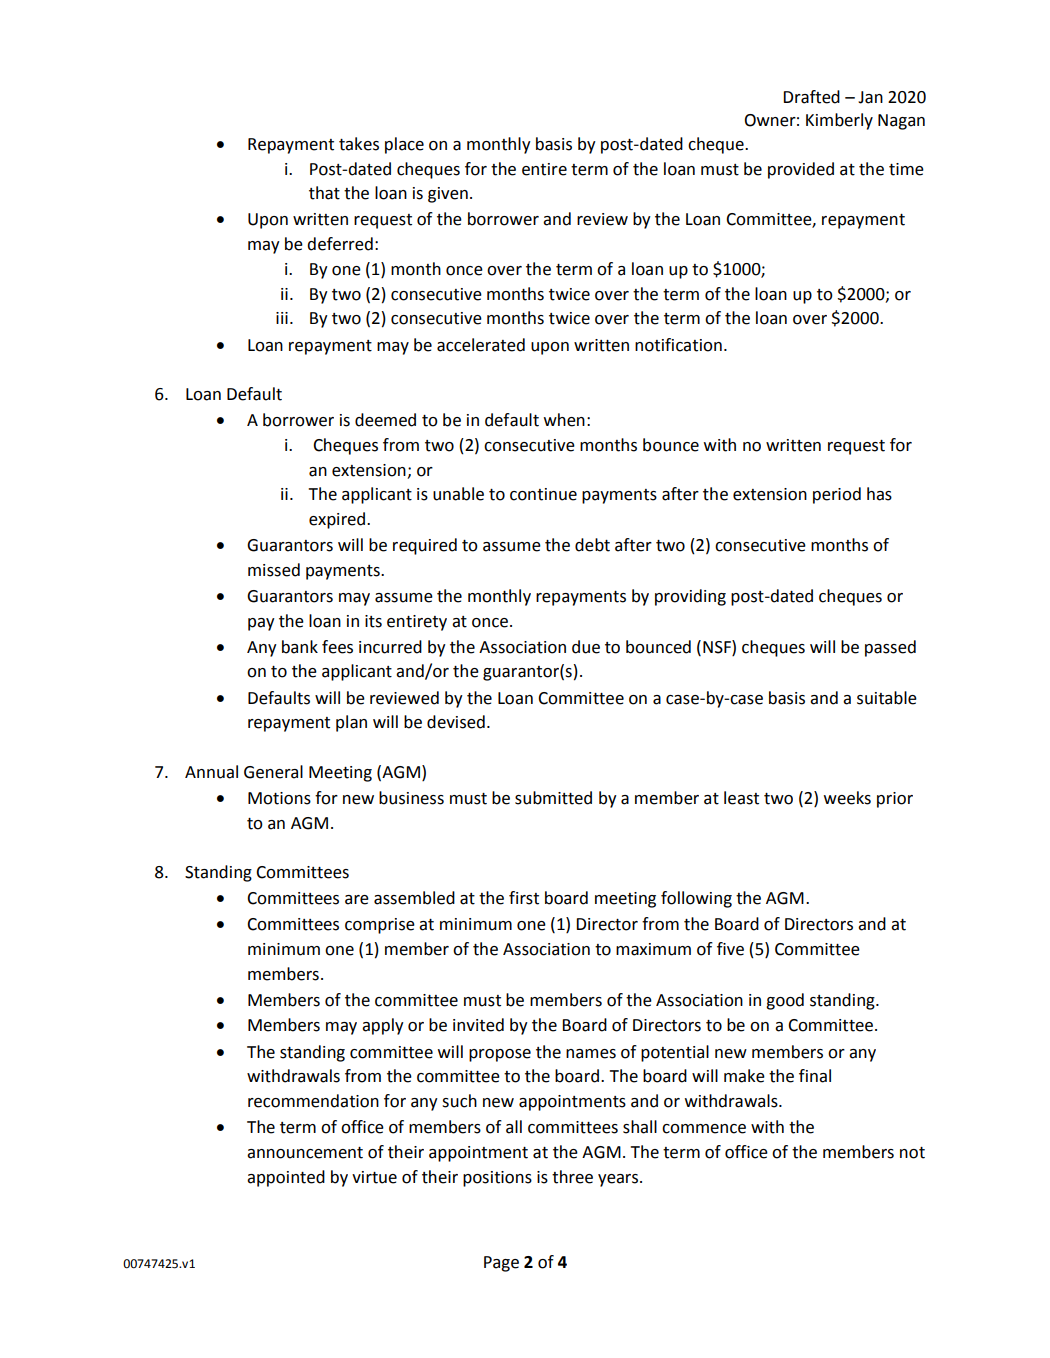 The image size is (1050, 1358). Describe the element at coordinates (839, 121) in the page. I see `Kimberly` at that location.
